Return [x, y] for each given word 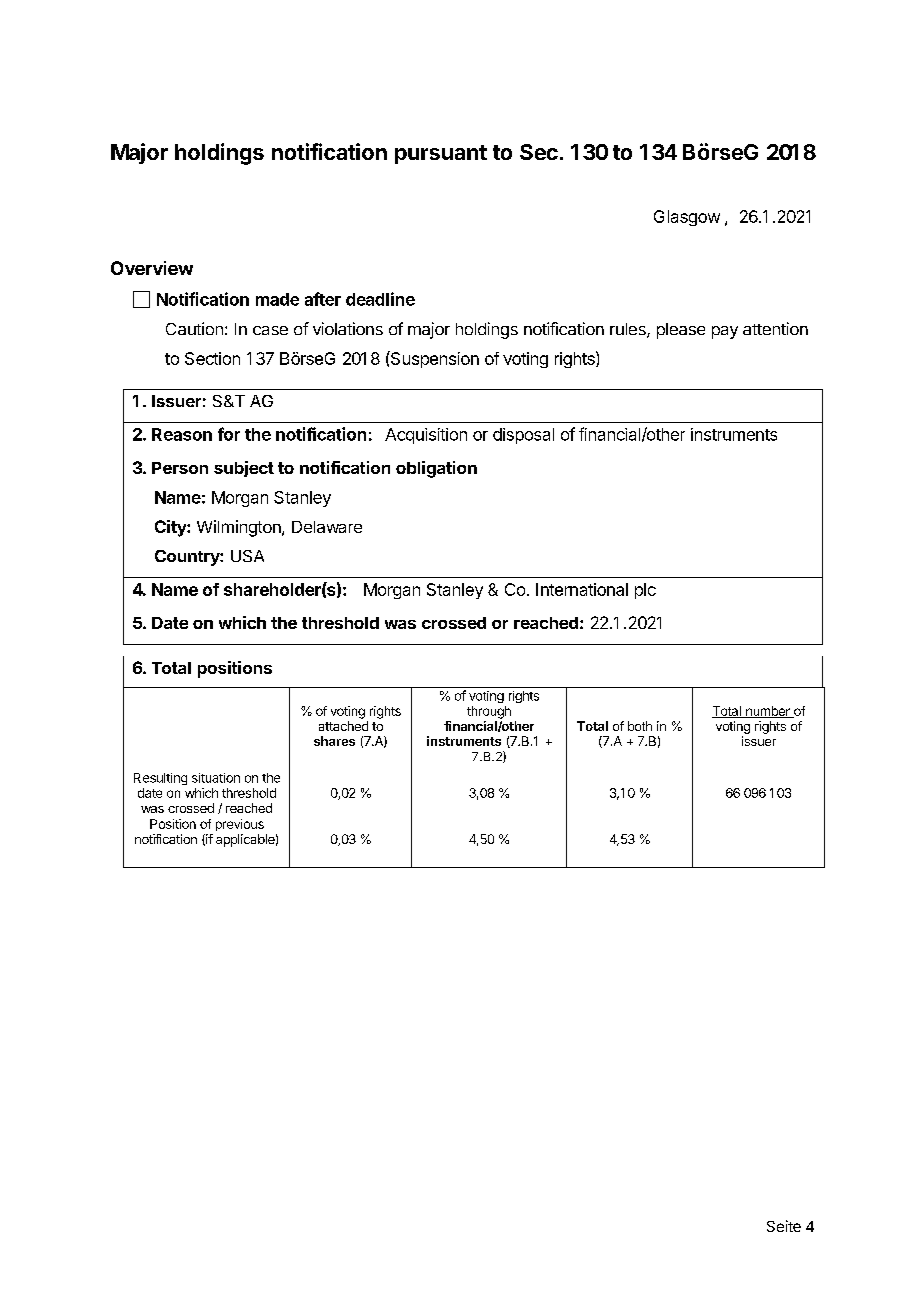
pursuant [441, 154]
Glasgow [687, 218]
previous [240, 825]
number [768, 712]
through [489, 712]
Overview [152, 268]
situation [216, 778]
